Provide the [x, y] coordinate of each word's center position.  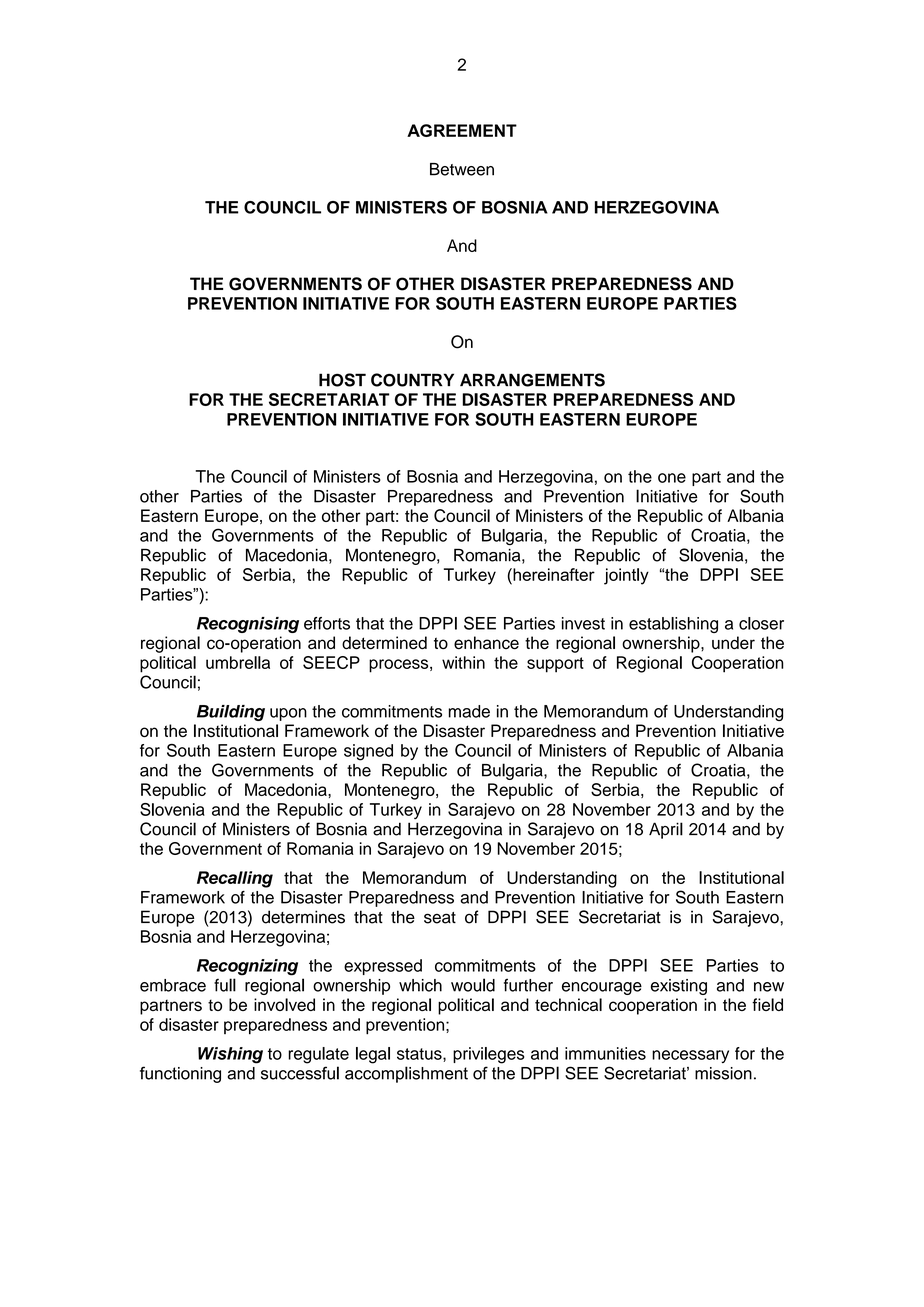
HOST [342, 380]
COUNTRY [412, 380]
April [666, 830]
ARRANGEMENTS [532, 380]
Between [462, 169]
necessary [690, 1056]
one [672, 478]
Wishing [230, 1055]
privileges [488, 1055]
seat [440, 918]
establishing [673, 625]
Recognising [248, 625]
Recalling [235, 879]
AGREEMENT [462, 130]
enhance [486, 643]
